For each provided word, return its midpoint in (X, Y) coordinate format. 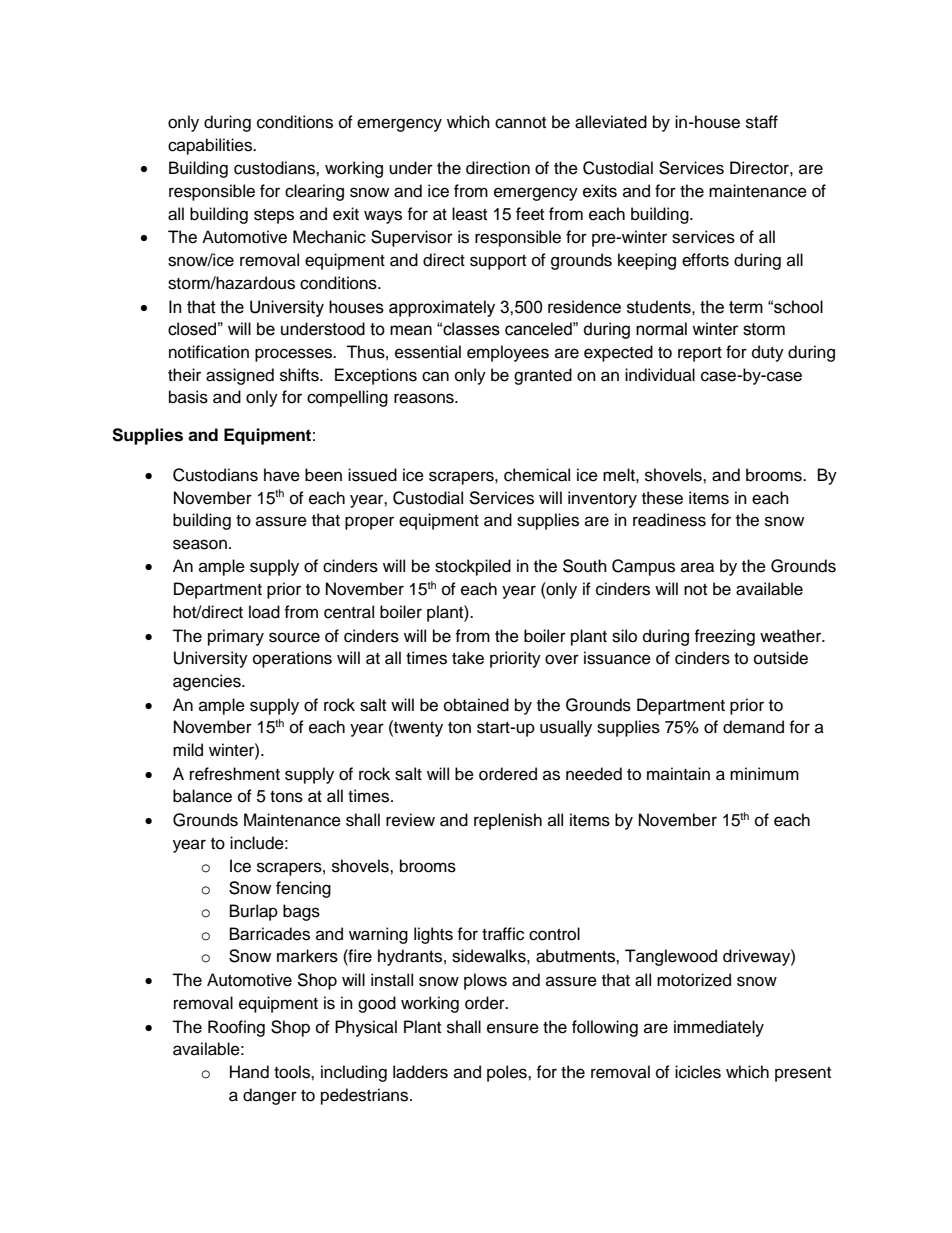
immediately (719, 1028)
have (282, 475)
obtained (476, 705)
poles (508, 1073)
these (662, 498)
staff (762, 122)
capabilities (211, 146)
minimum (764, 774)
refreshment (235, 774)
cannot (520, 123)
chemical (537, 475)
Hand (249, 1072)
